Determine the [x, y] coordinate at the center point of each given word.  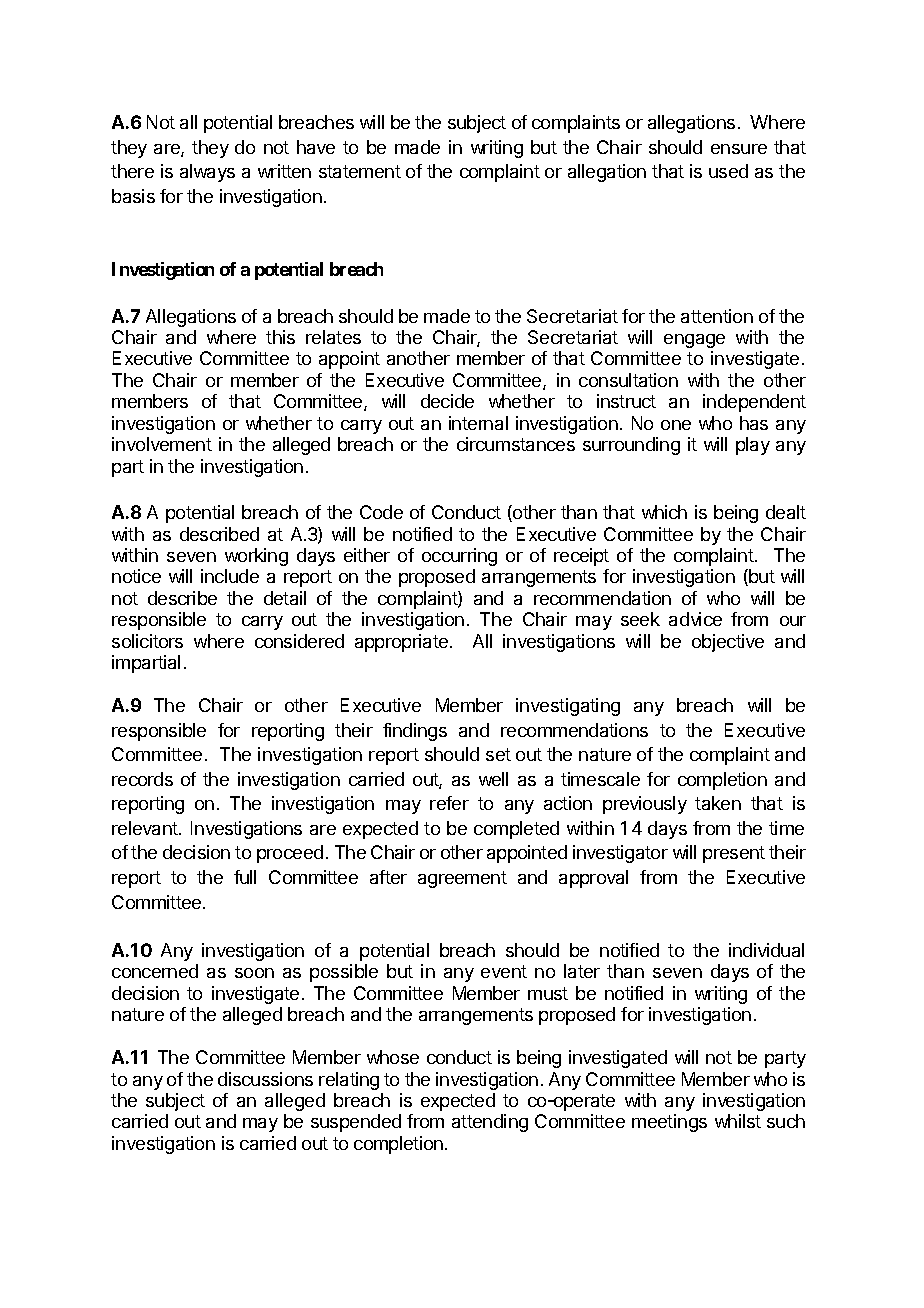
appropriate [401, 643]
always [207, 173]
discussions [265, 1079]
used [728, 171]
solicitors [147, 641]
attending [490, 1123]
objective [728, 643]
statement [360, 171]
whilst [738, 1121]
